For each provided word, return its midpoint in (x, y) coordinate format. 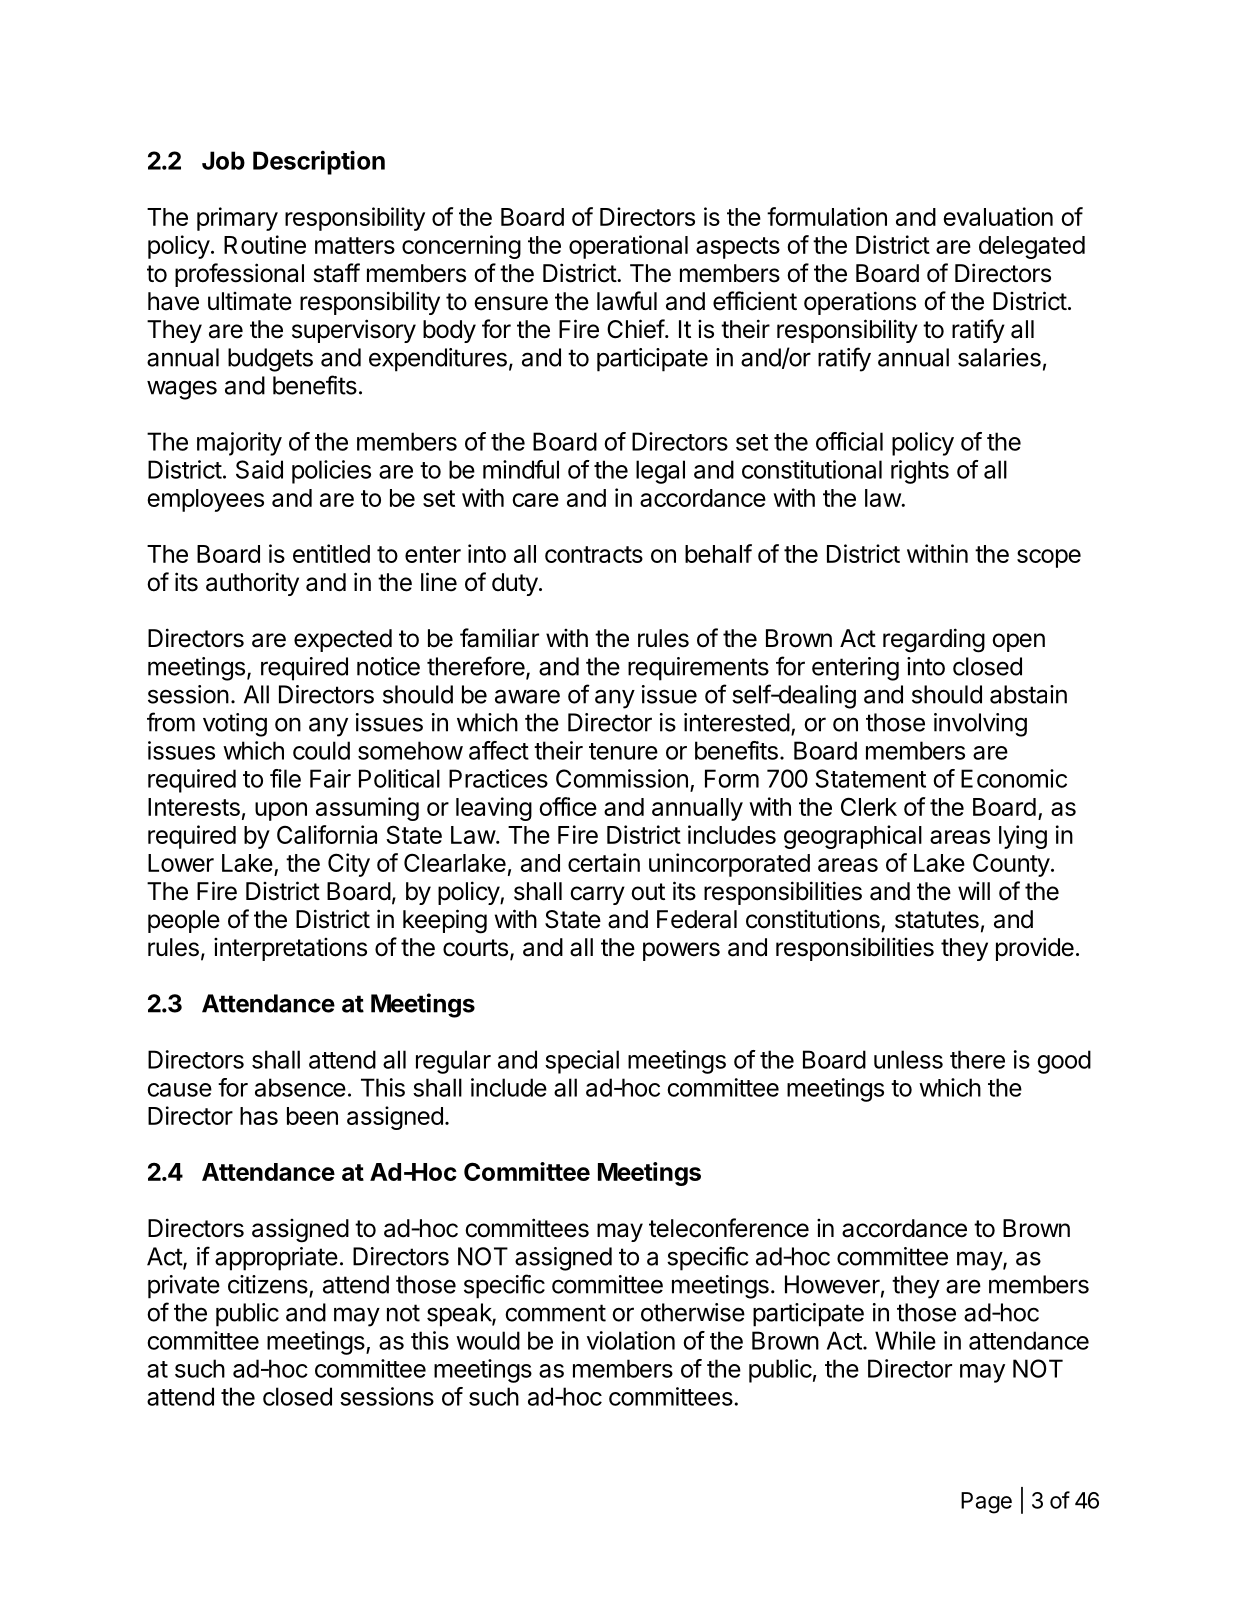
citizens (268, 1284)
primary (237, 219)
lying (1023, 837)
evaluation (998, 216)
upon (281, 811)
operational (628, 247)
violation (631, 1340)
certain (604, 862)
